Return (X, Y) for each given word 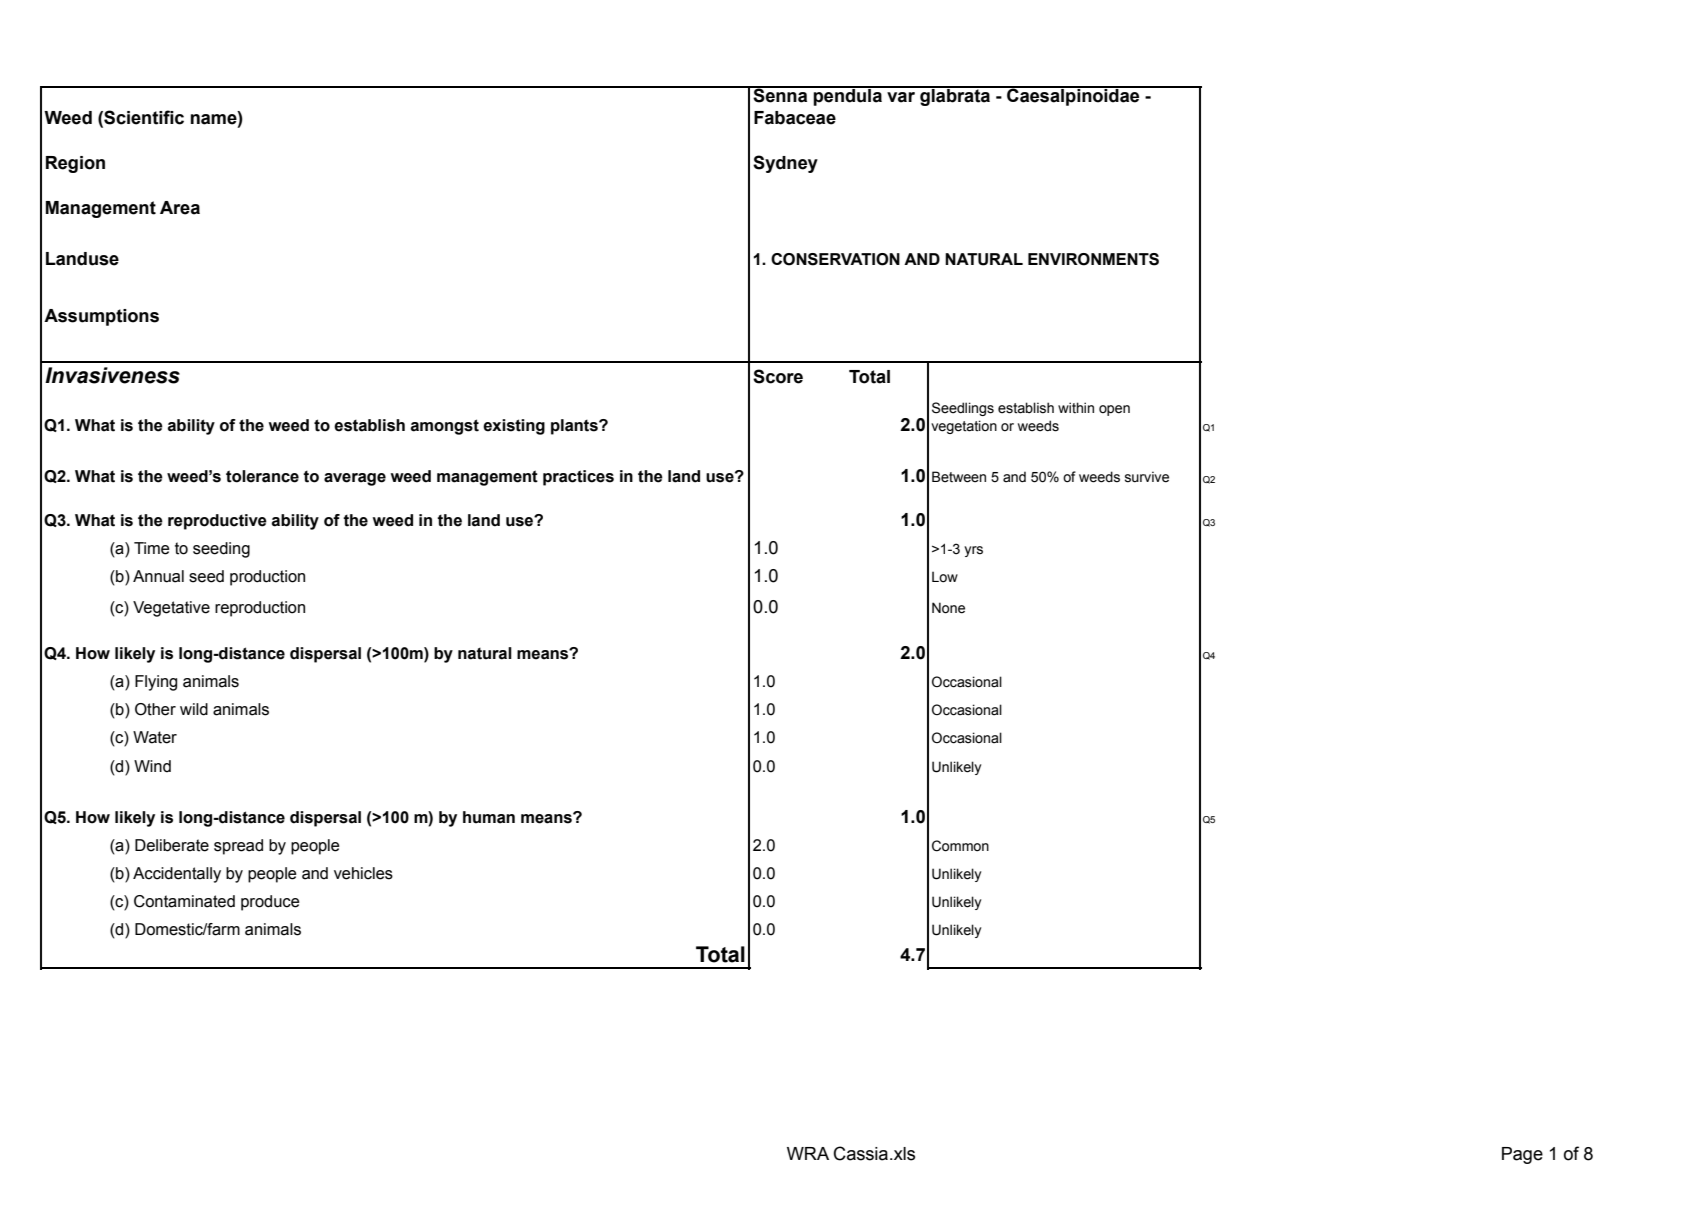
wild (194, 709)
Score (778, 376)
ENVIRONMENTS (1093, 259)
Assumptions (101, 317)
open (1114, 410)
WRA (808, 1153)
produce (270, 903)
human (489, 817)
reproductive (217, 522)
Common (960, 846)
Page (1522, 1155)
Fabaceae (795, 118)
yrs (973, 551)
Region (75, 164)
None (948, 608)
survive (1147, 477)
